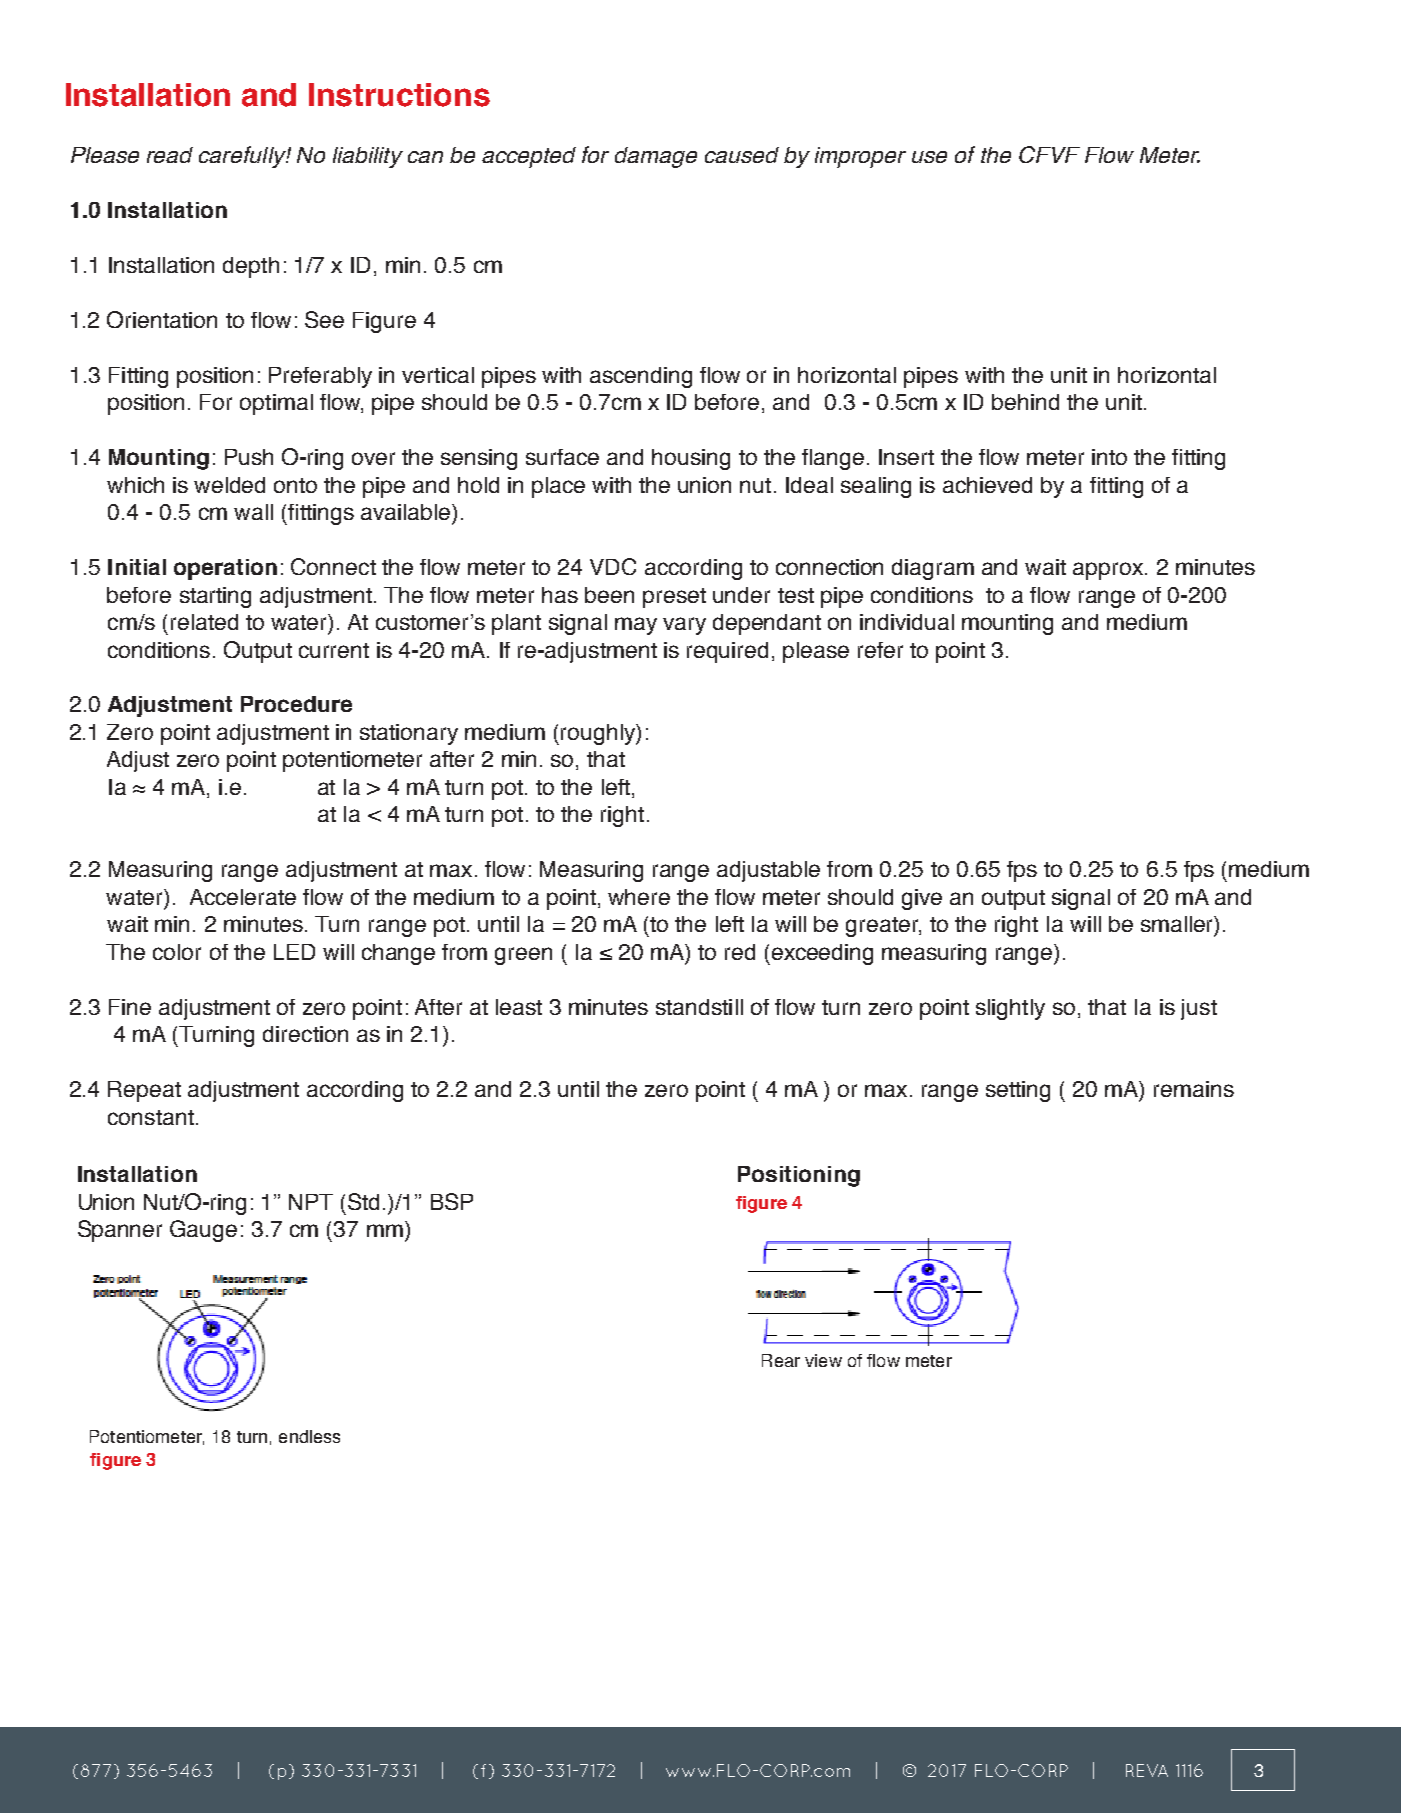  Describe the element at coordinates (656, 157) in the screenshot. I see `damage` at that location.
